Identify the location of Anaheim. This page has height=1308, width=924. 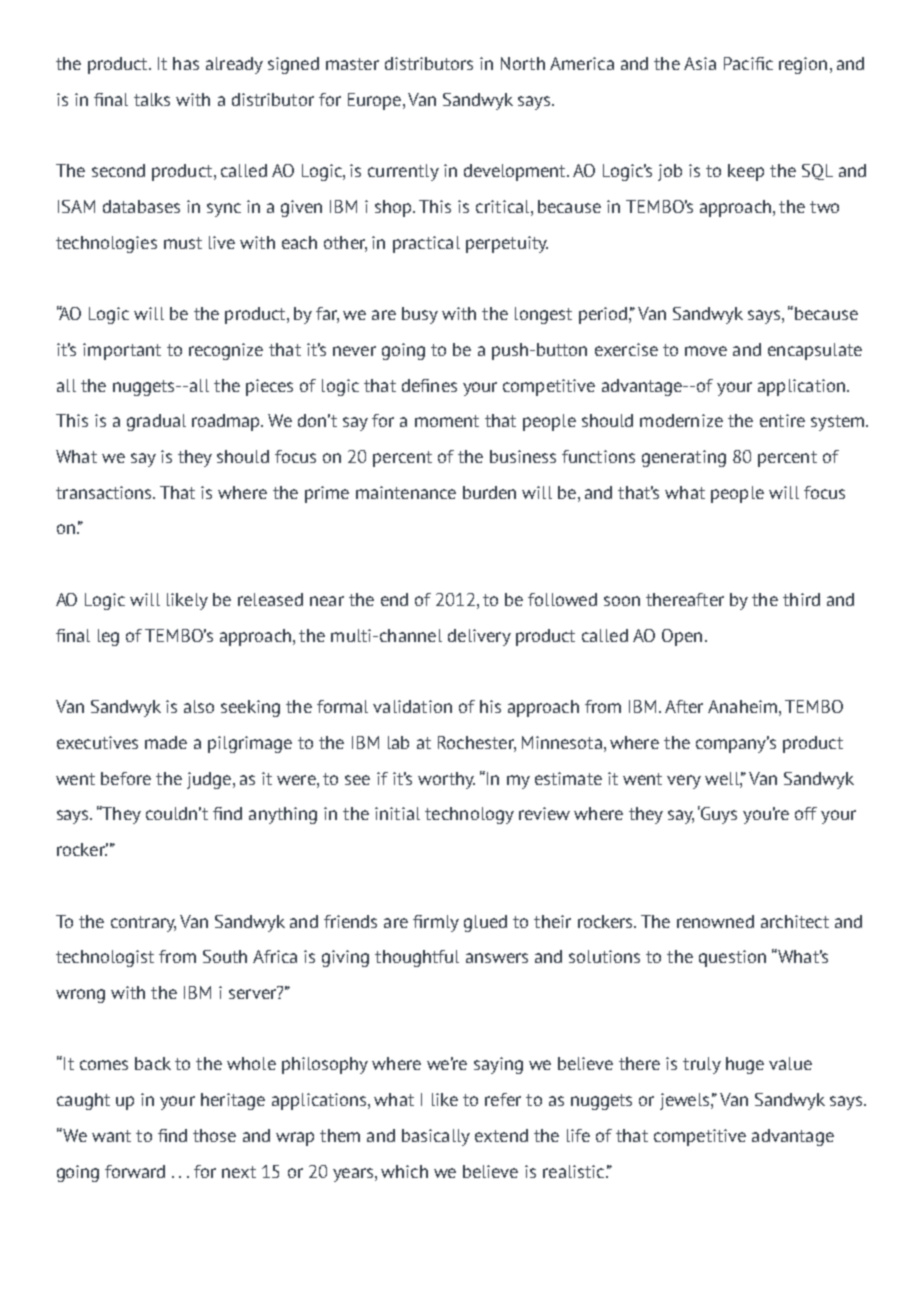
(742, 706).
